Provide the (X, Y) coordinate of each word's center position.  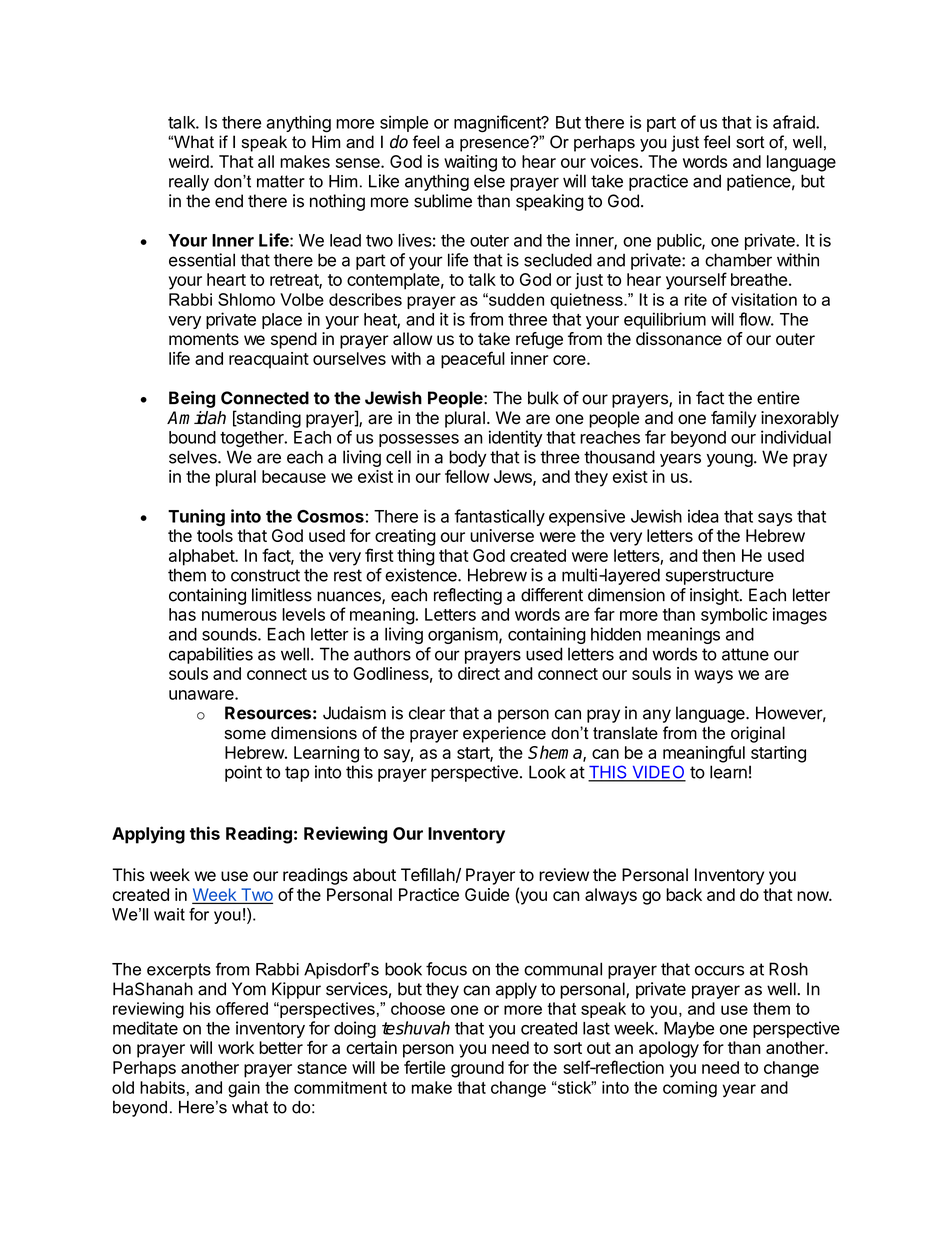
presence (495, 145)
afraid (795, 122)
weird (190, 161)
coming (690, 1089)
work (236, 1047)
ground (477, 1069)
